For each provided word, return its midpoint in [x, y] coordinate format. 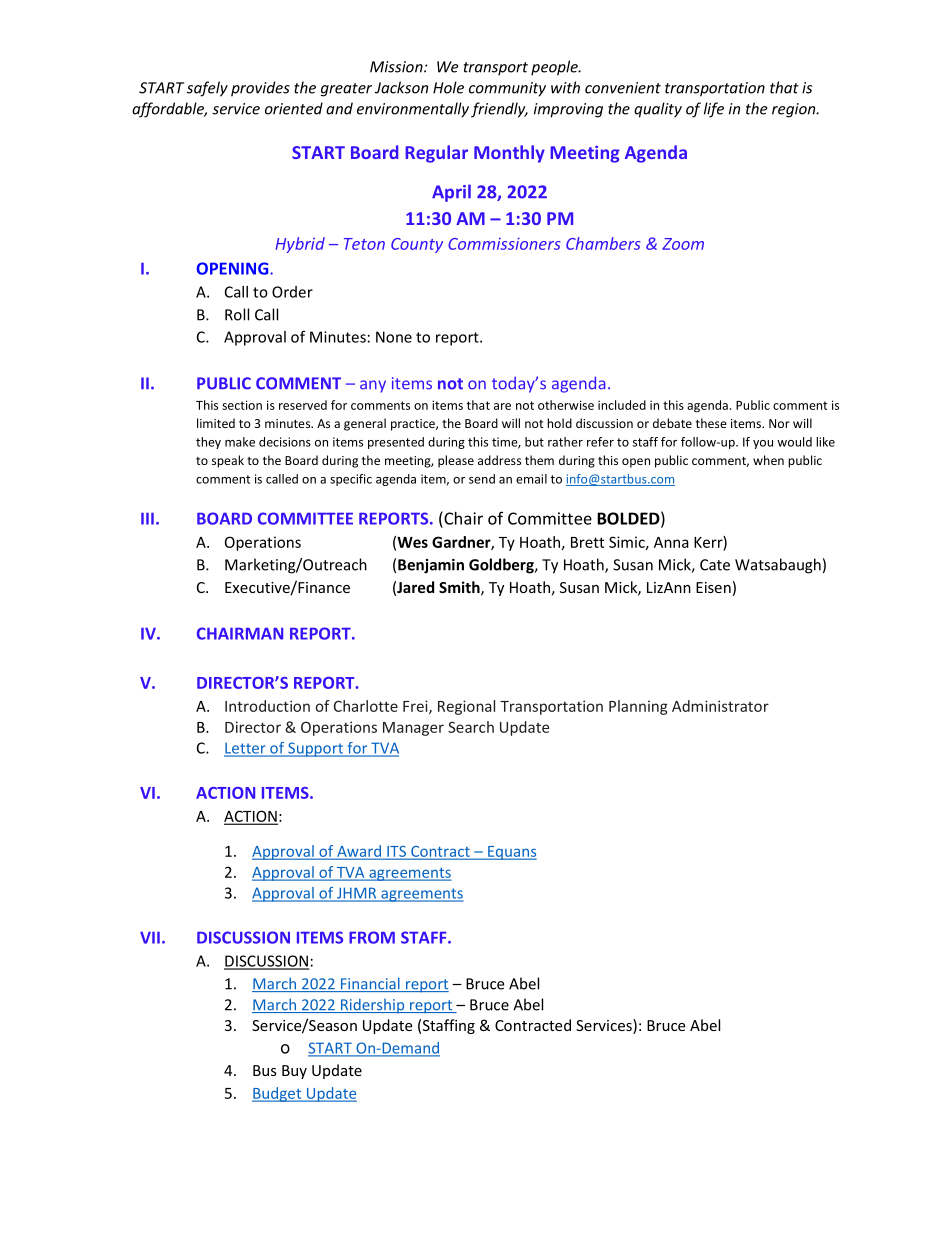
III [147, 518]
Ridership [373, 1005]
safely [207, 89]
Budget [278, 1094]
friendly [499, 110]
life [714, 110]
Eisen [713, 587]
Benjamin [431, 566]
